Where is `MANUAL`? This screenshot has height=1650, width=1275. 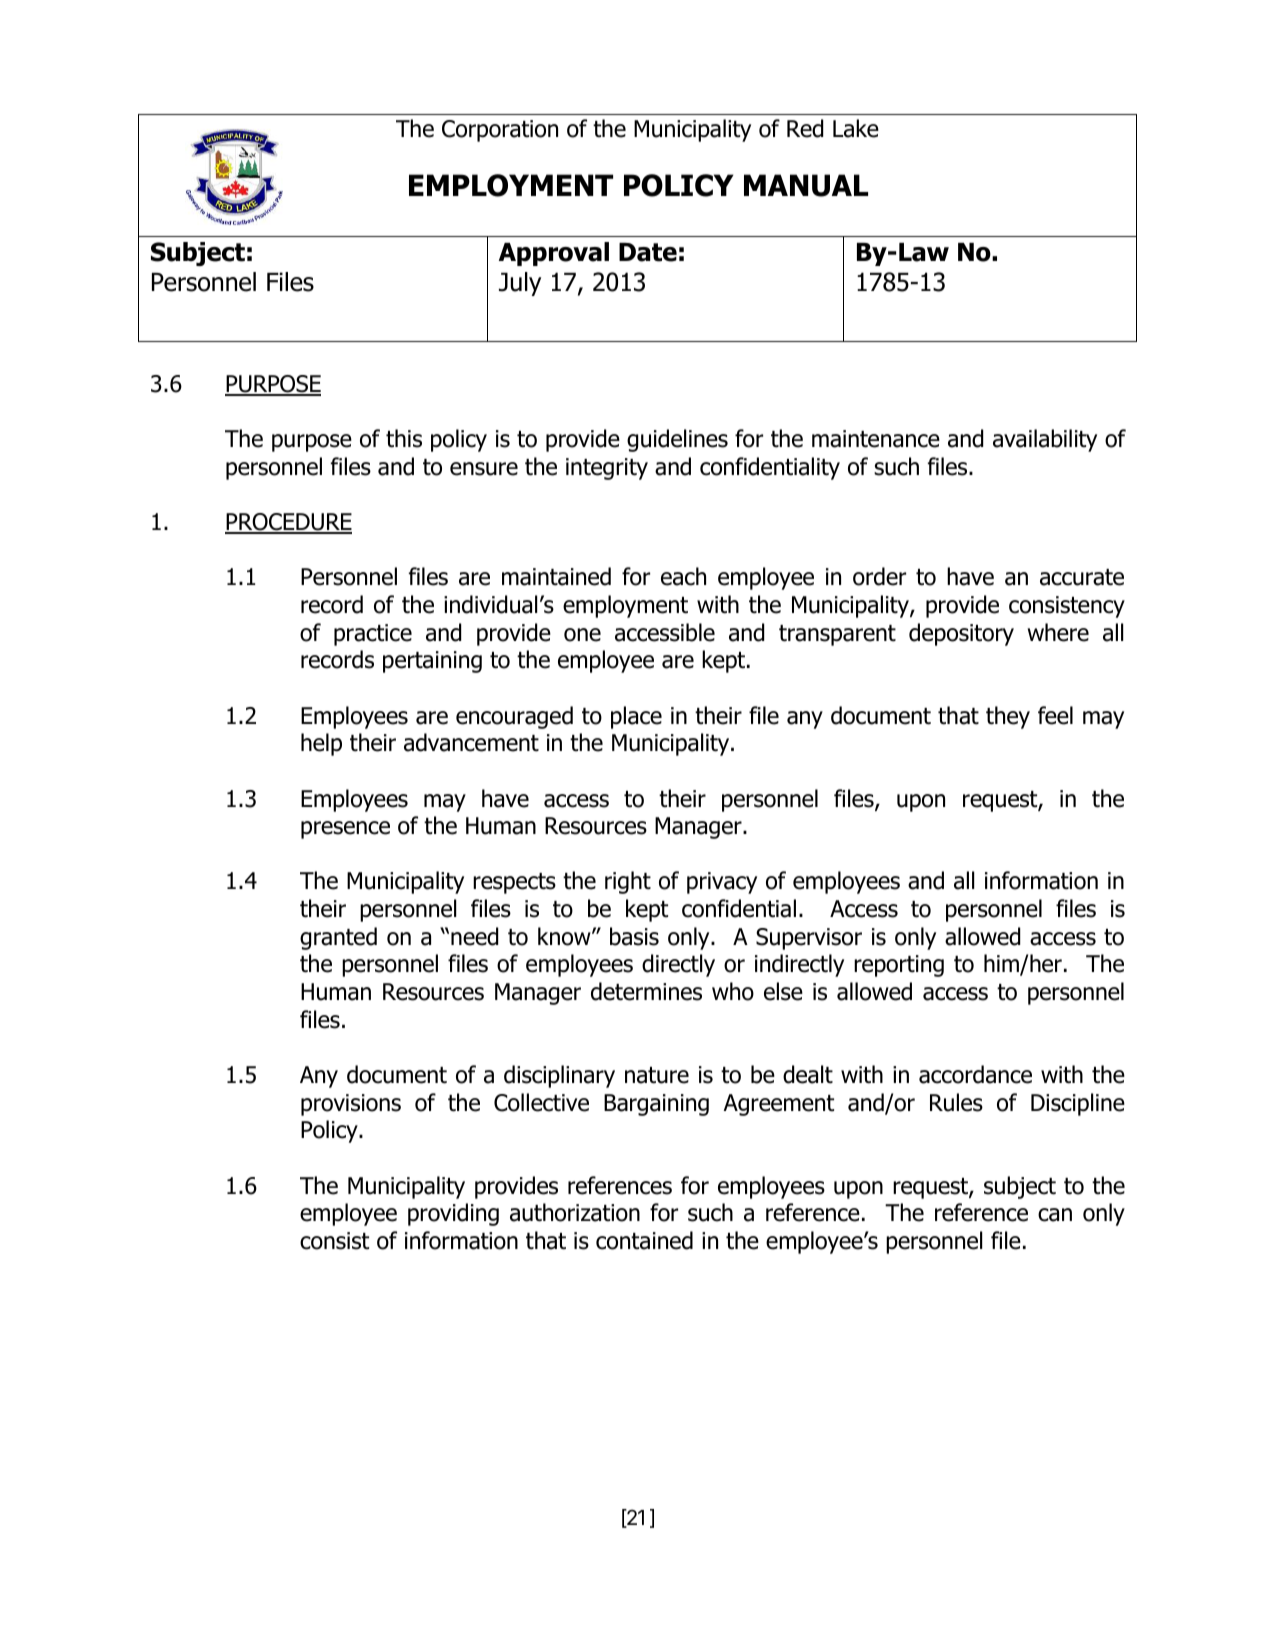
MANUAL is located at coordinates (806, 185).
